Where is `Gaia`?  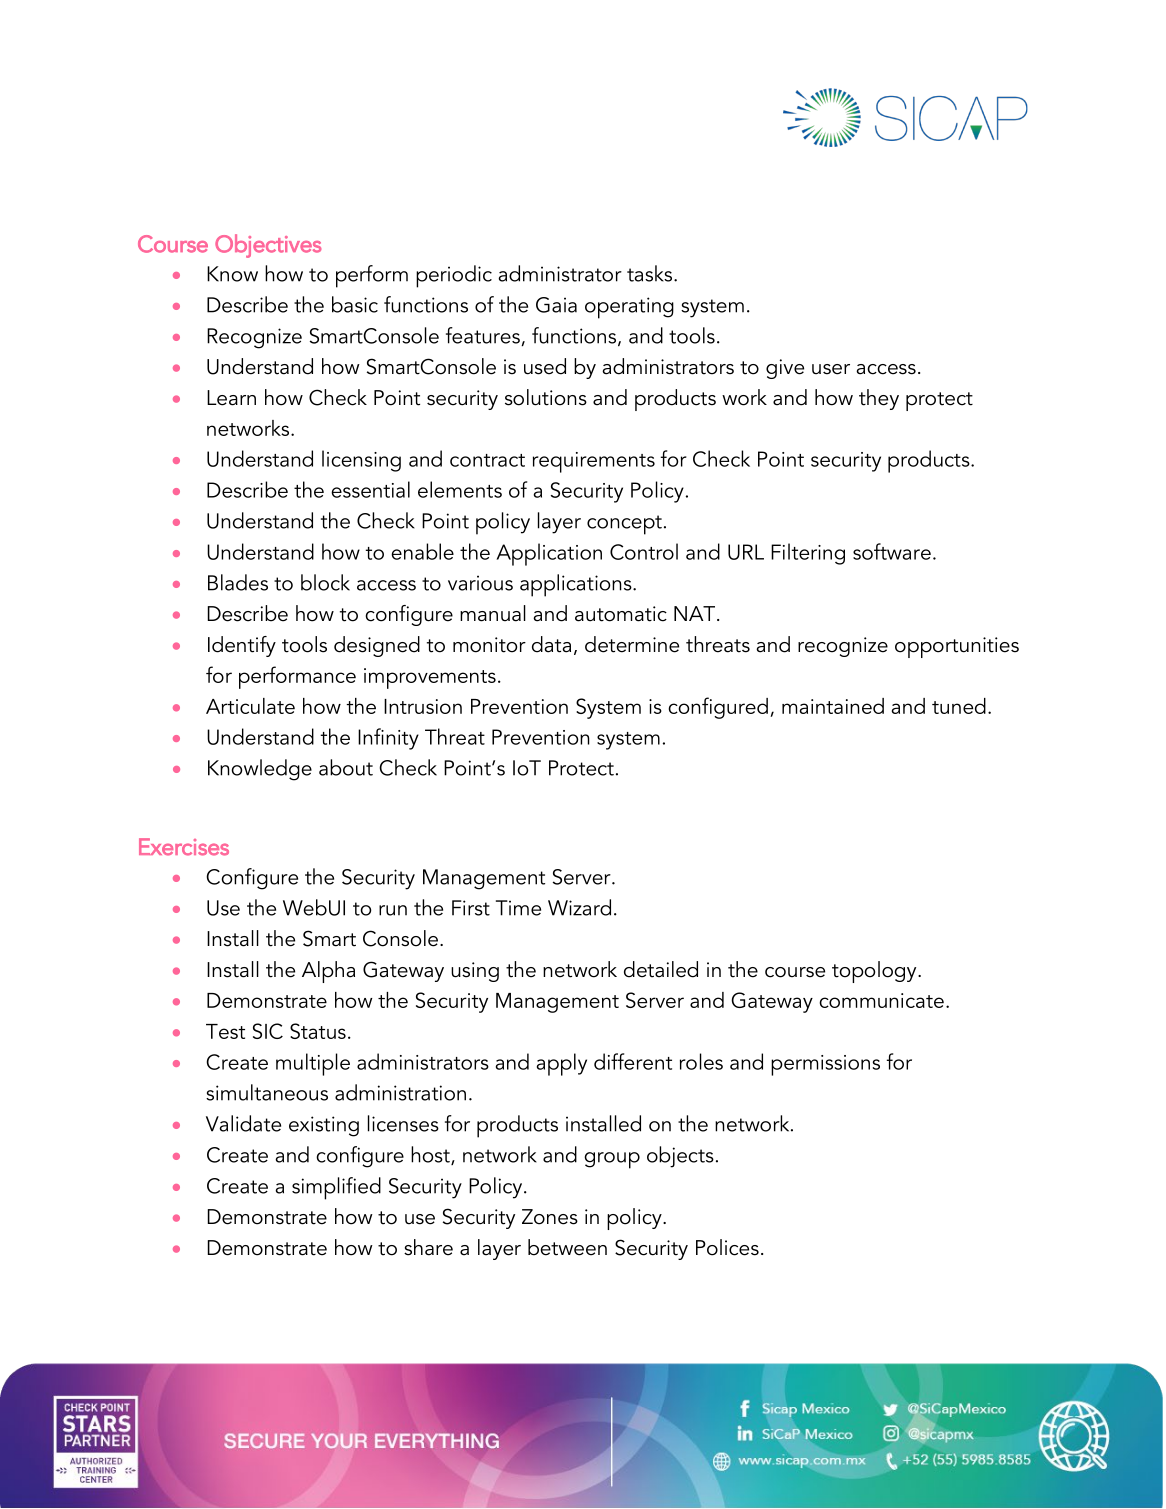 Gaia is located at coordinates (556, 305).
